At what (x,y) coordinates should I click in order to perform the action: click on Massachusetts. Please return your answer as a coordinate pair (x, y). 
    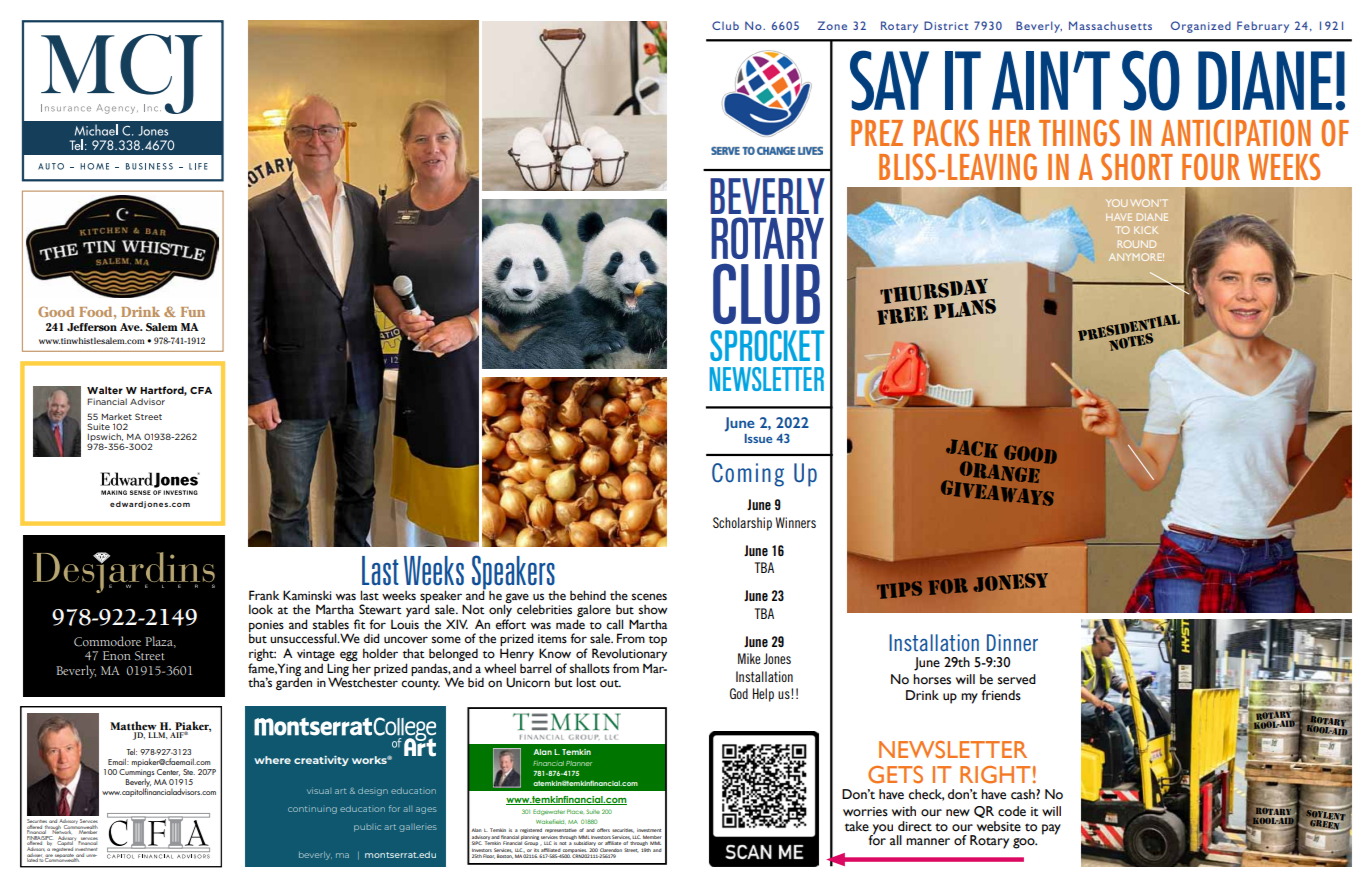
    Looking at the image, I should click on (1110, 25).
